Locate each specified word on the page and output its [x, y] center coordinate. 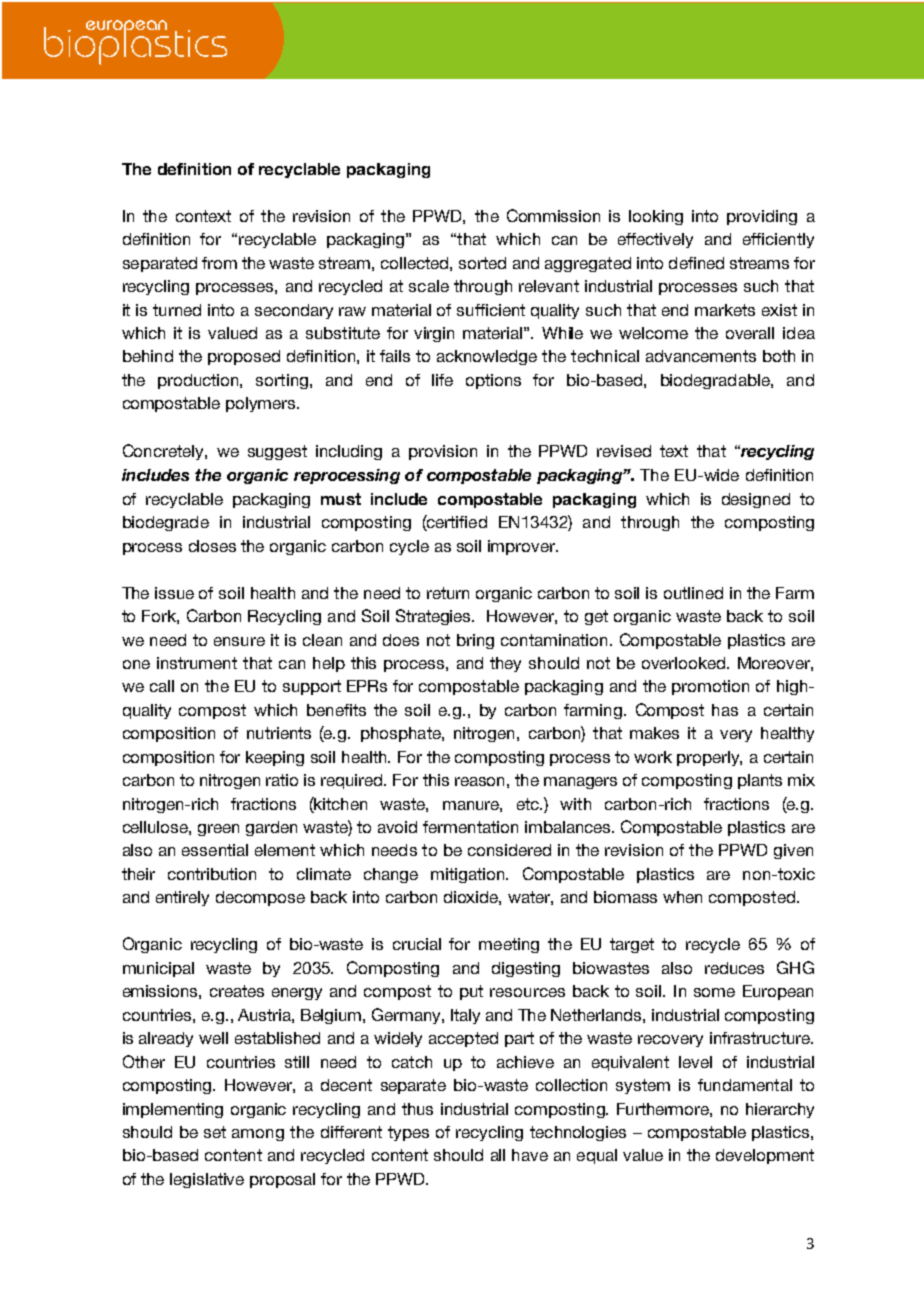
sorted [482, 263]
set [215, 1132]
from [219, 263]
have [530, 1155]
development [765, 1156]
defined [696, 263]
